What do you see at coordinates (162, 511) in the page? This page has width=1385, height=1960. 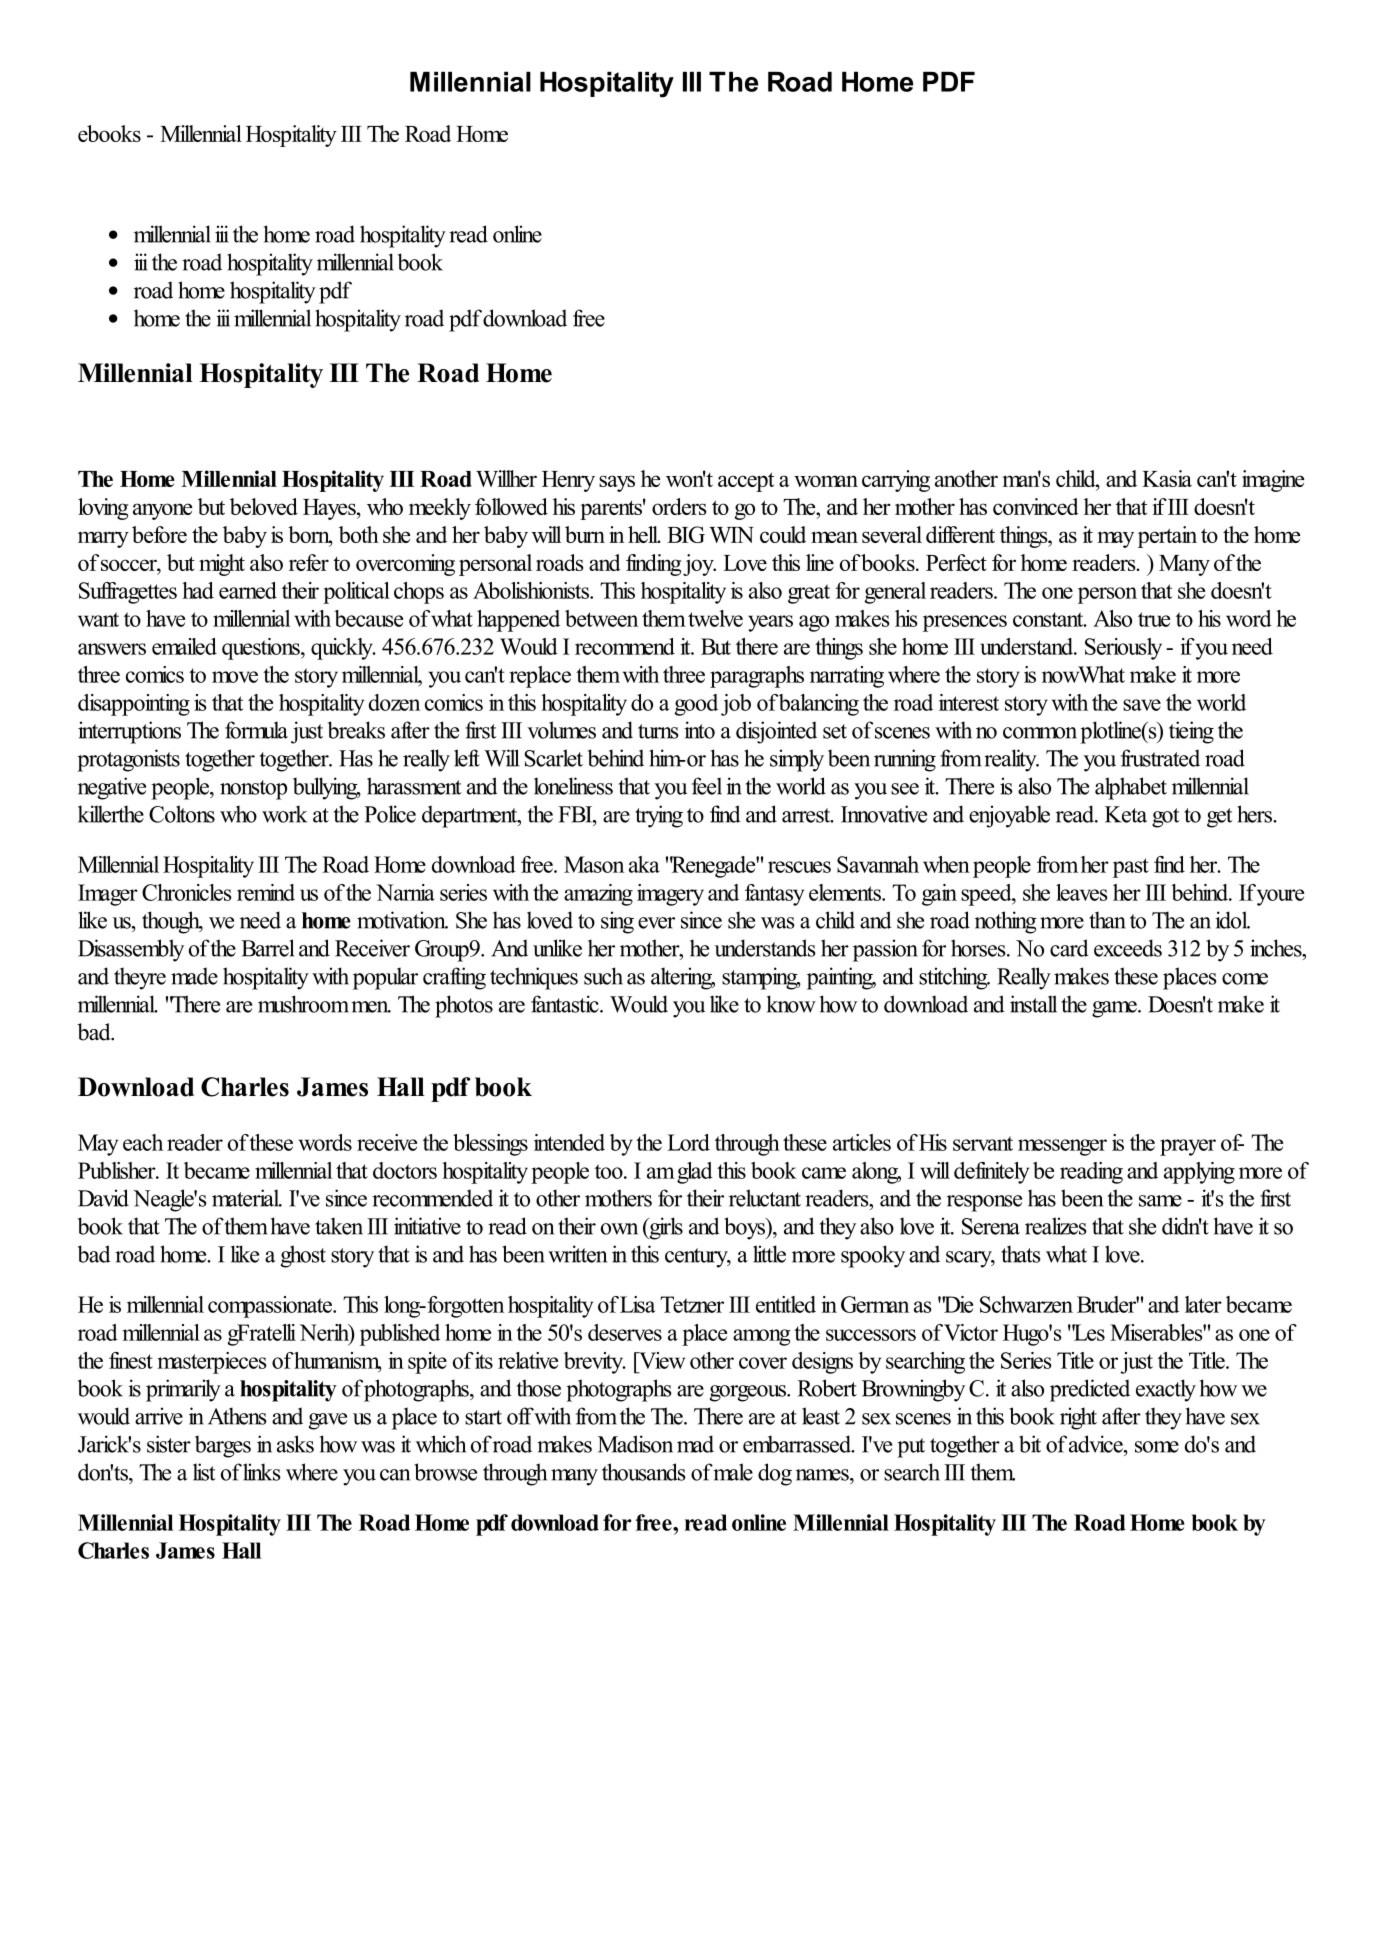 I see `anyone` at bounding box center [162, 511].
